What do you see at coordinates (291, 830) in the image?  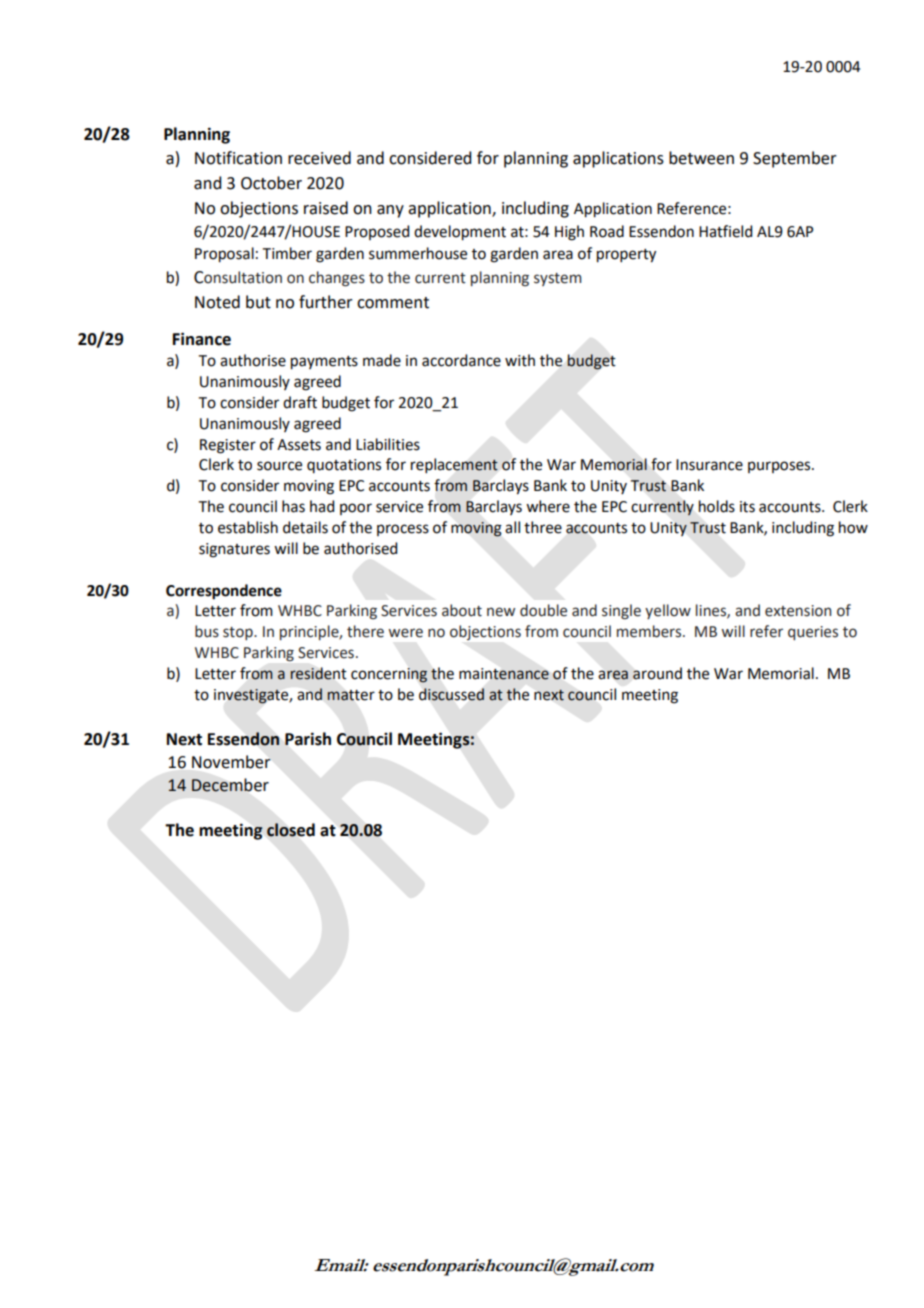 I see `closed` at bounding box center [291, 830].
